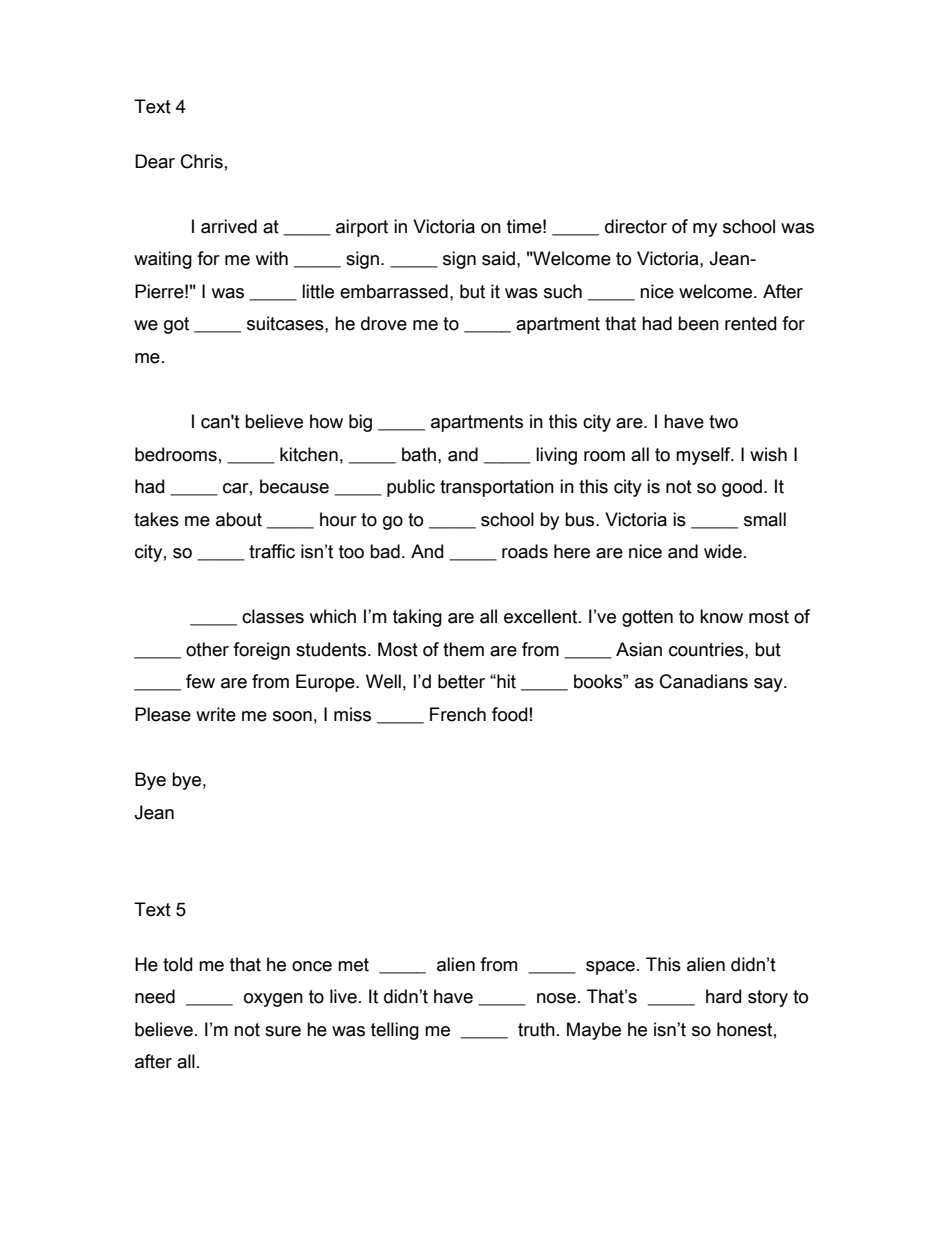  I want to click on myself, so click(704, 456).
